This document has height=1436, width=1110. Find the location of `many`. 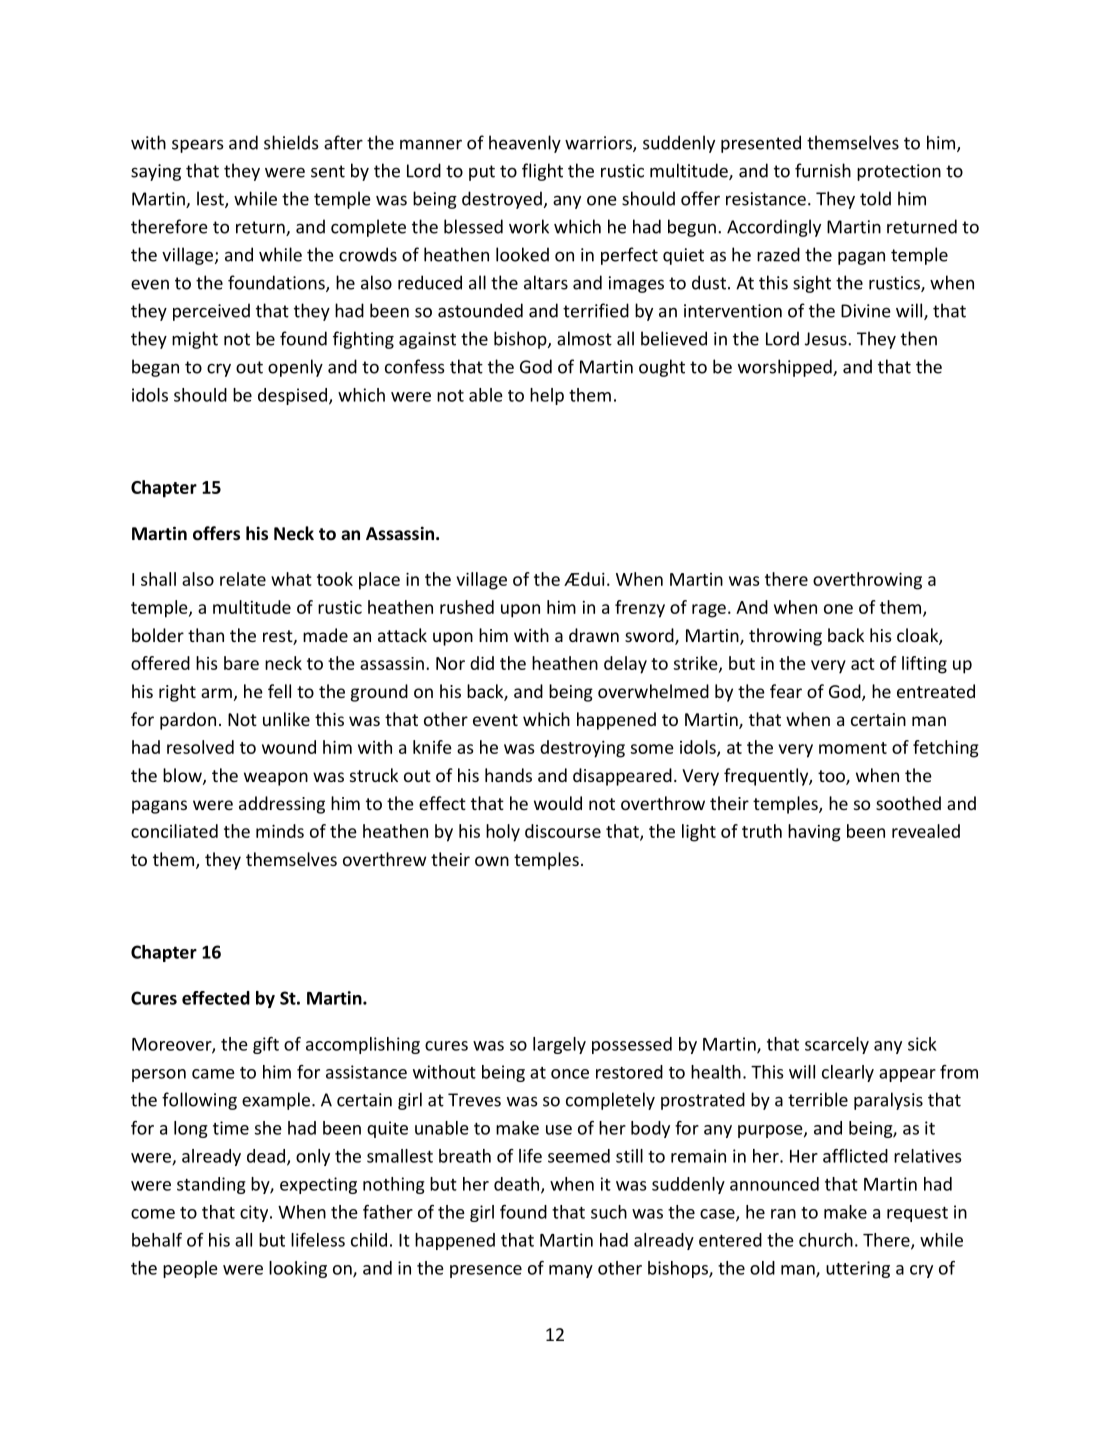

many is located at coordinates (571, 1271).
